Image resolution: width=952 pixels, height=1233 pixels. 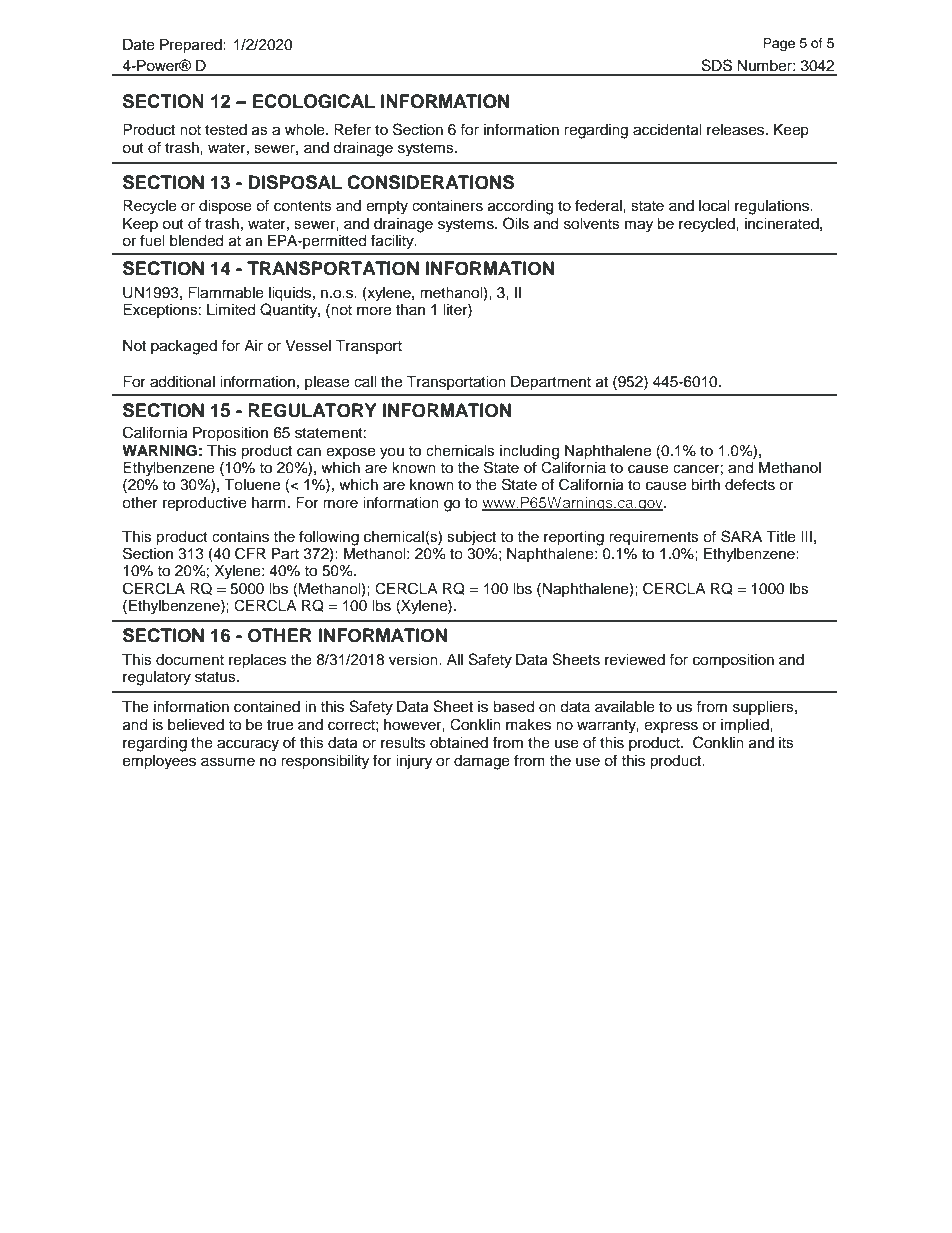 What do you see at coordinates (182, 382) in the page?
I see `additional` at bounding box center [182, 382].
